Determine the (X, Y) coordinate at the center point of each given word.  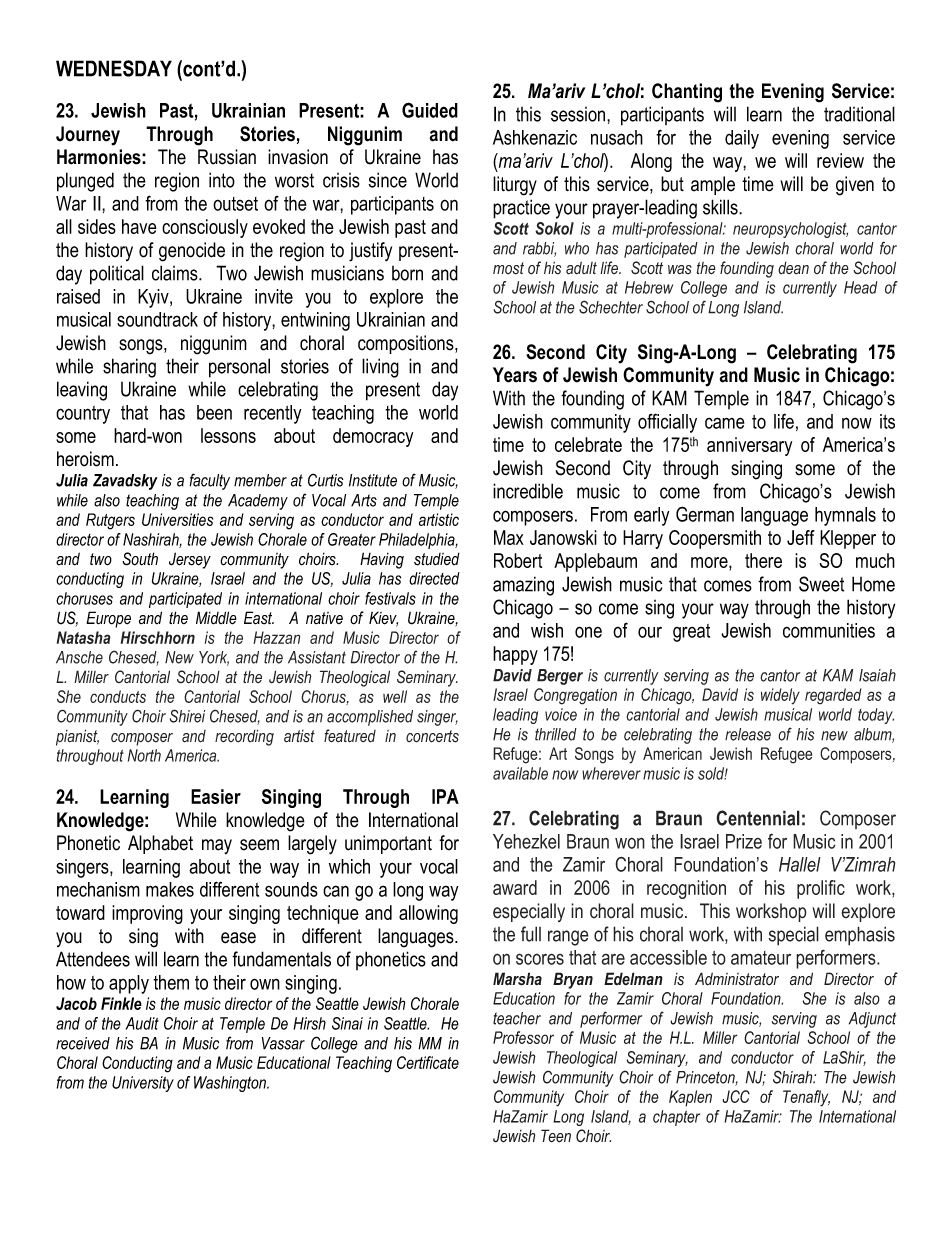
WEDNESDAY (114, 68)
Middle (216, 618)
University (143, 1084)
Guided (430, 110)
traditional (859, 114)
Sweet (821, 584)
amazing (523, 586)
